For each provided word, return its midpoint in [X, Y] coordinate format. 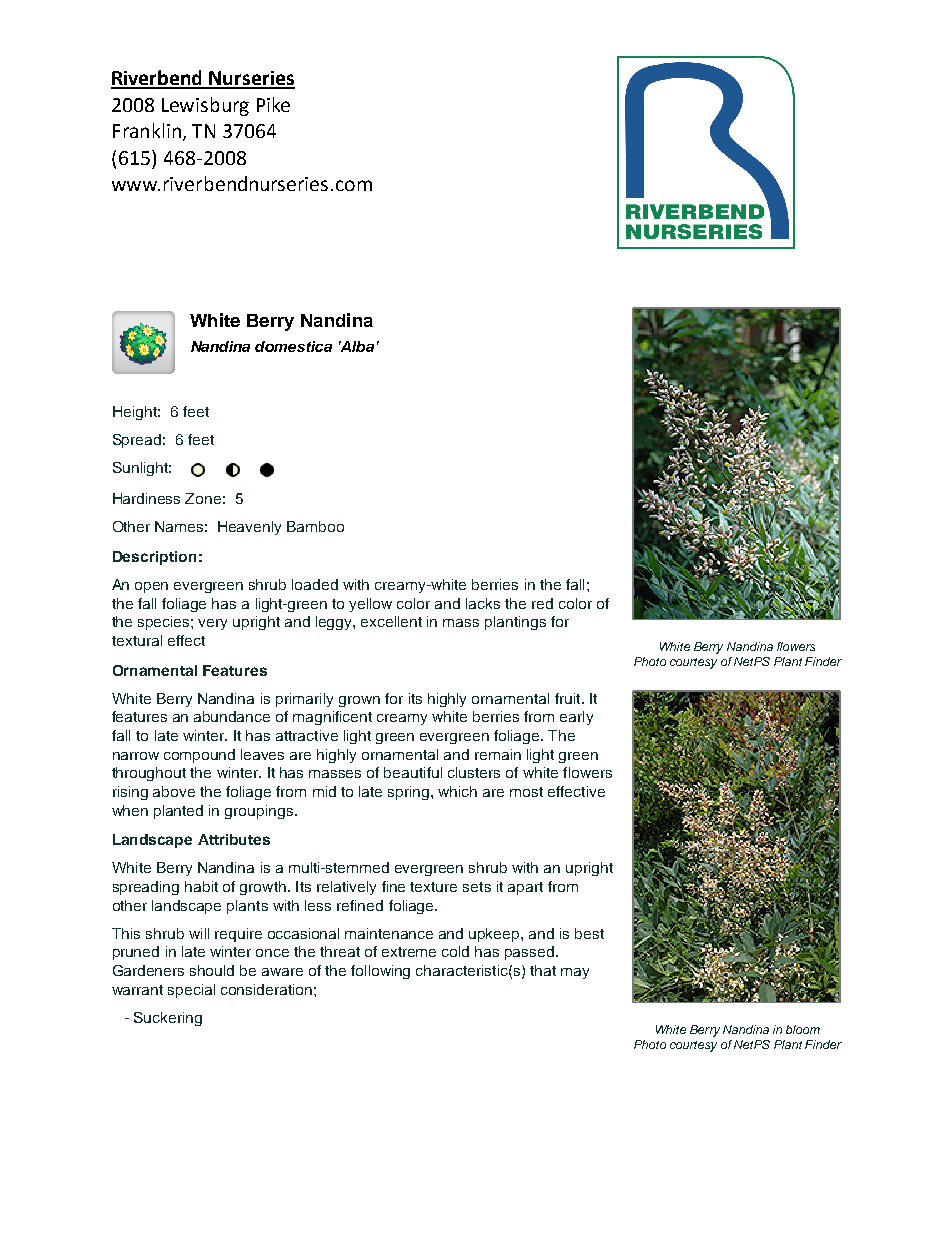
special [191, 991]
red [542, 603]
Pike [273, 104]
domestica [293, 346]
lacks [483, 603]
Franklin [147, 130]
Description [154, 558]
